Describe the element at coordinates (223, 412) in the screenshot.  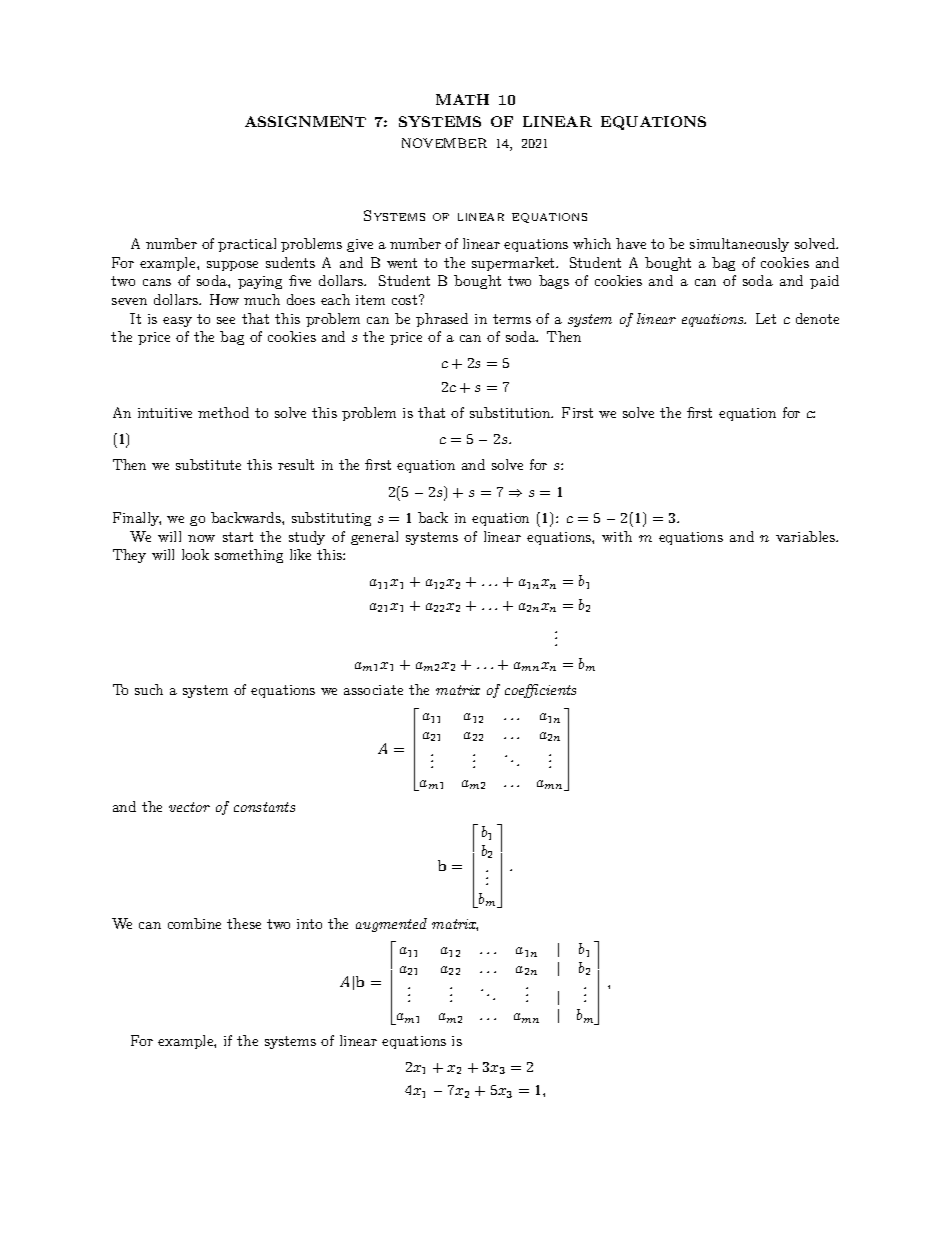
I see `method` at that location.
